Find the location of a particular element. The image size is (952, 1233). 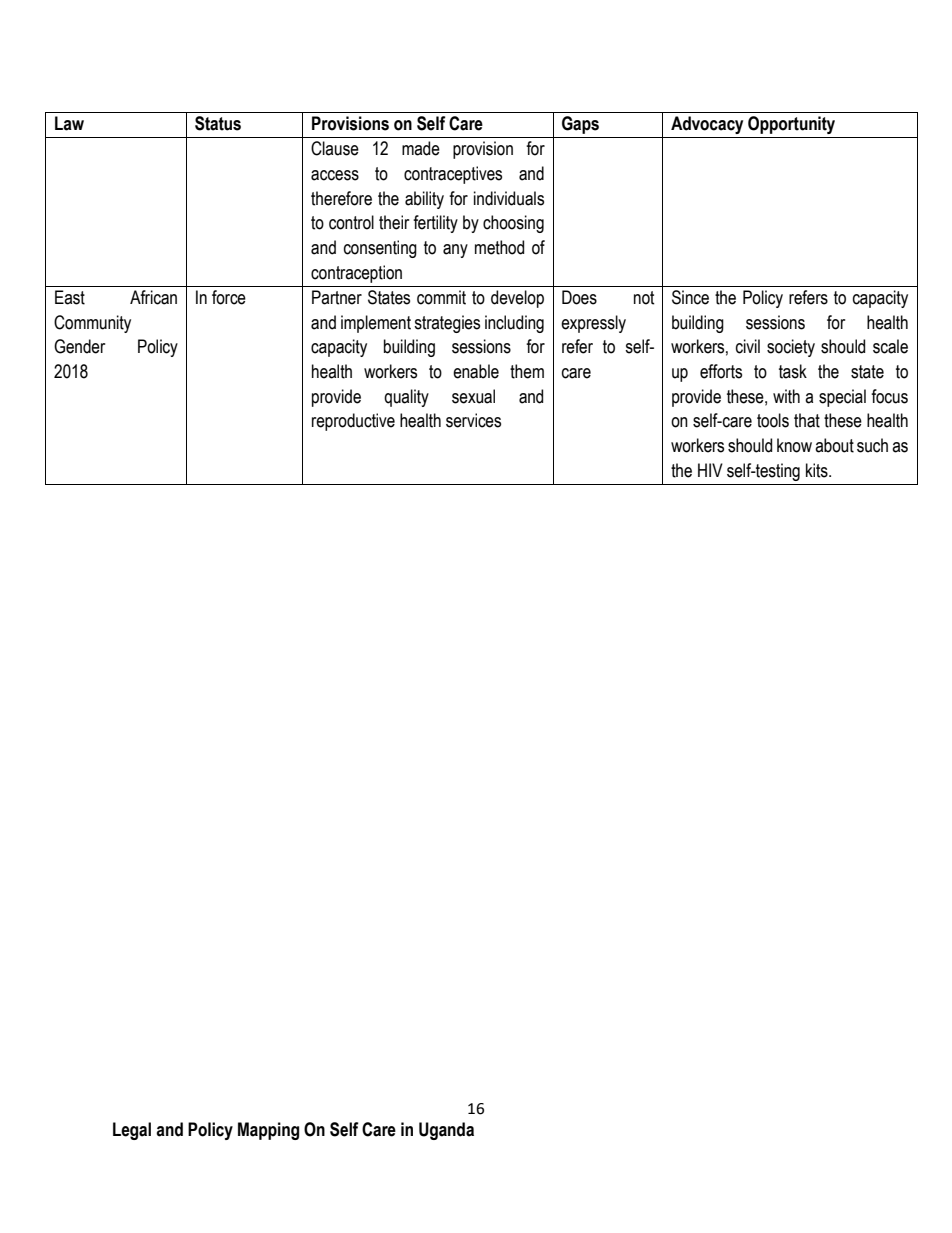

Legal is located at coordinates (132, 1131).
